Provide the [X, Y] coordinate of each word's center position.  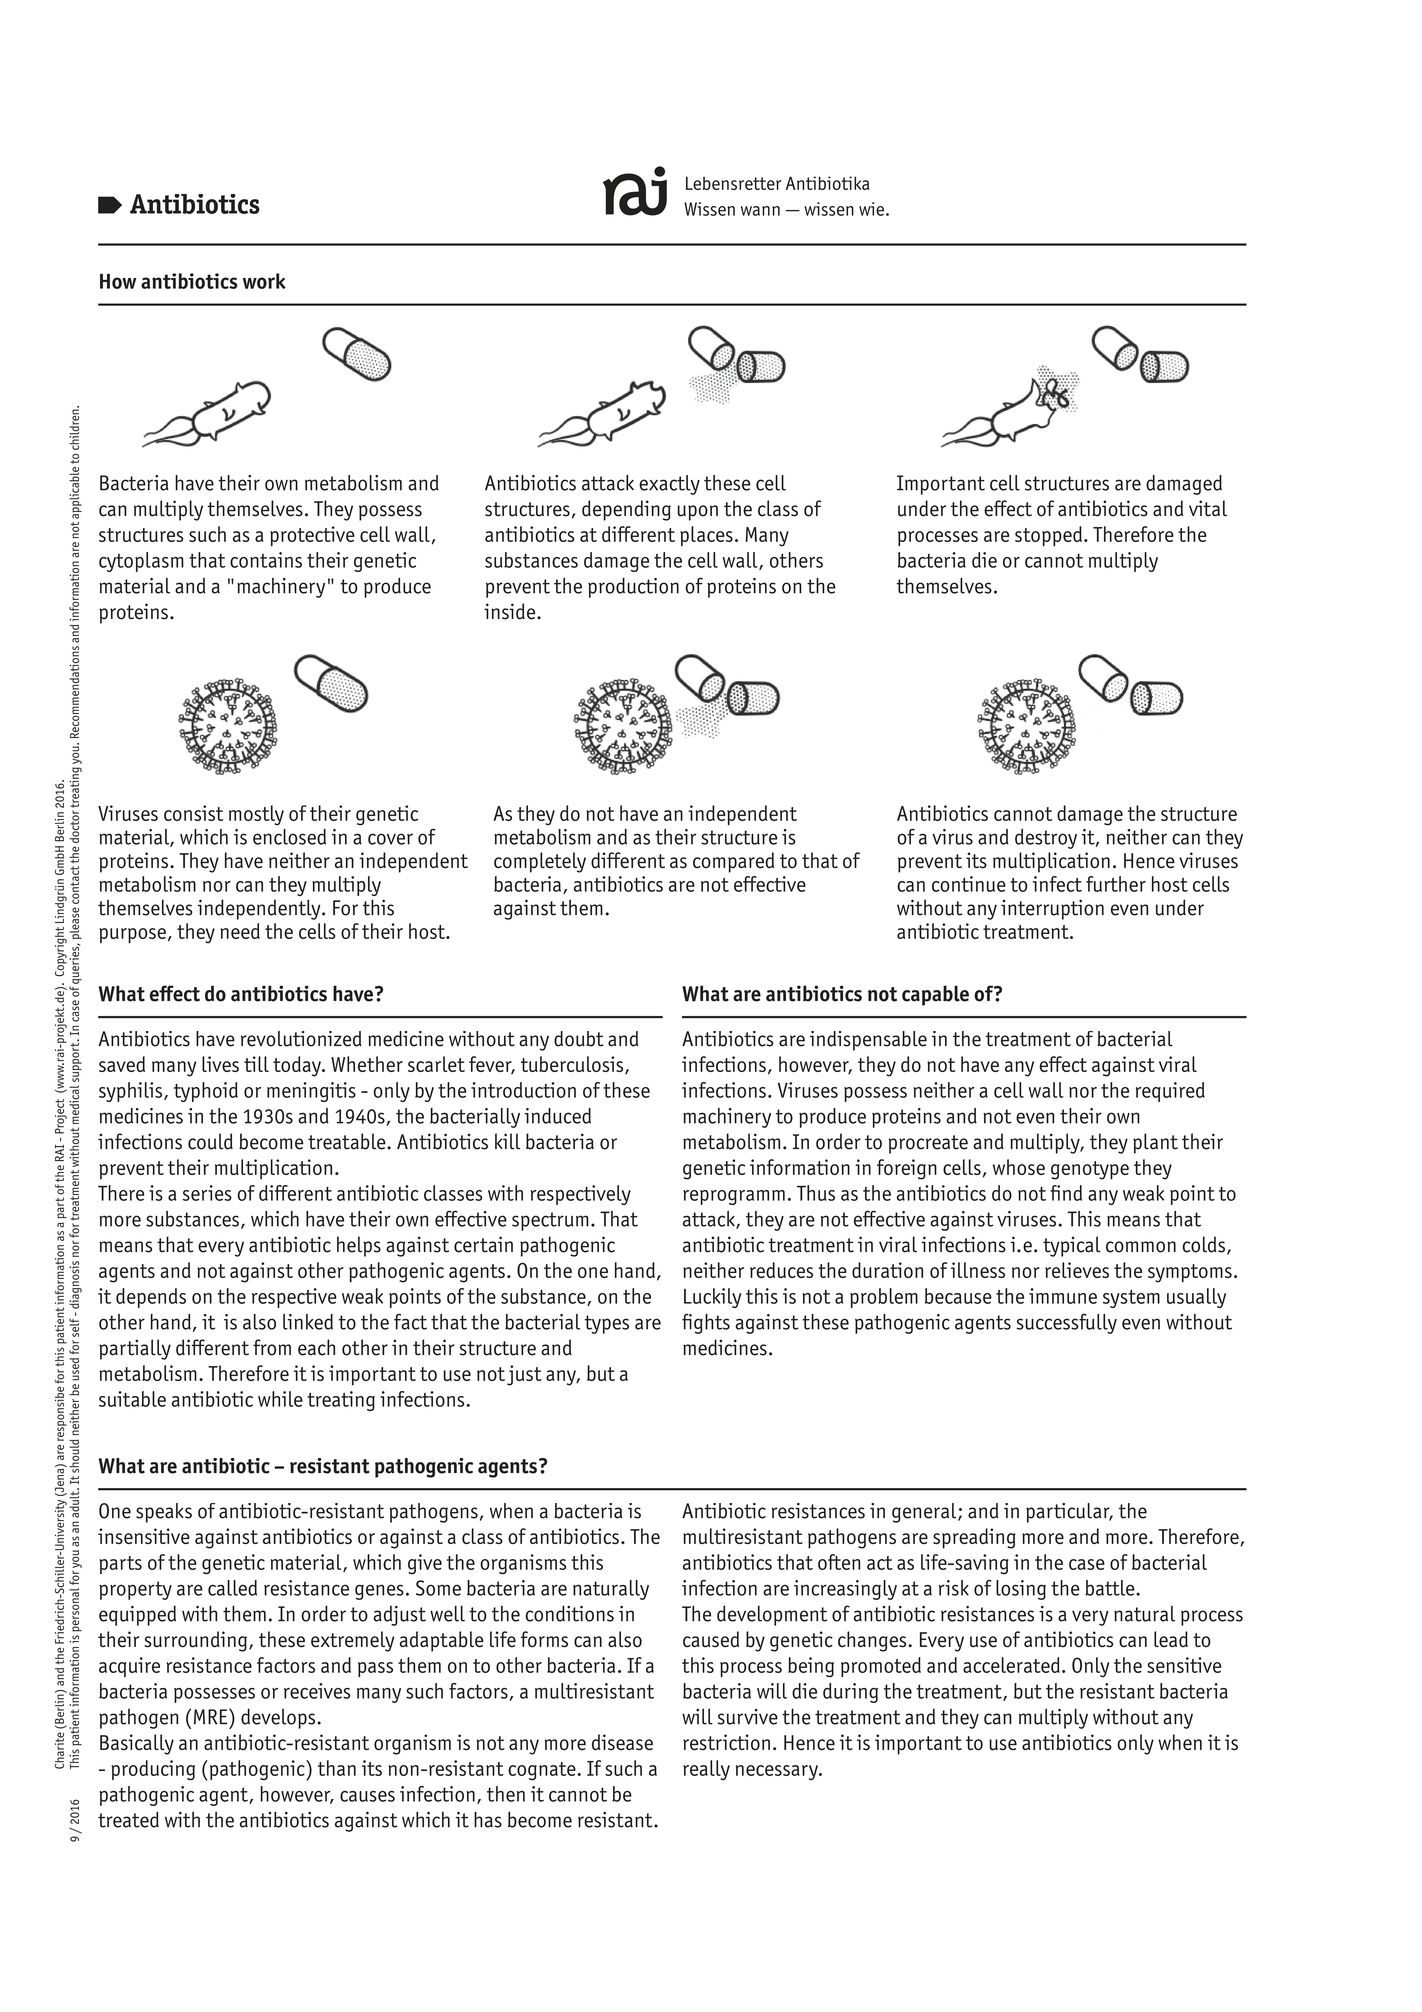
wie [871, 209]
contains [266, 560]
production [633, 588]
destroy [1046, 839]
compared [733, 862]
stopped [1048, 536]
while [280, 1399]
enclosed [289, 837]
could [210, 1141]
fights [706, 1323]
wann [760, 211]
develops [279, 1718]
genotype [1090, 1170]
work [264, 281]
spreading [974, 1538]
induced [558, 1116]
